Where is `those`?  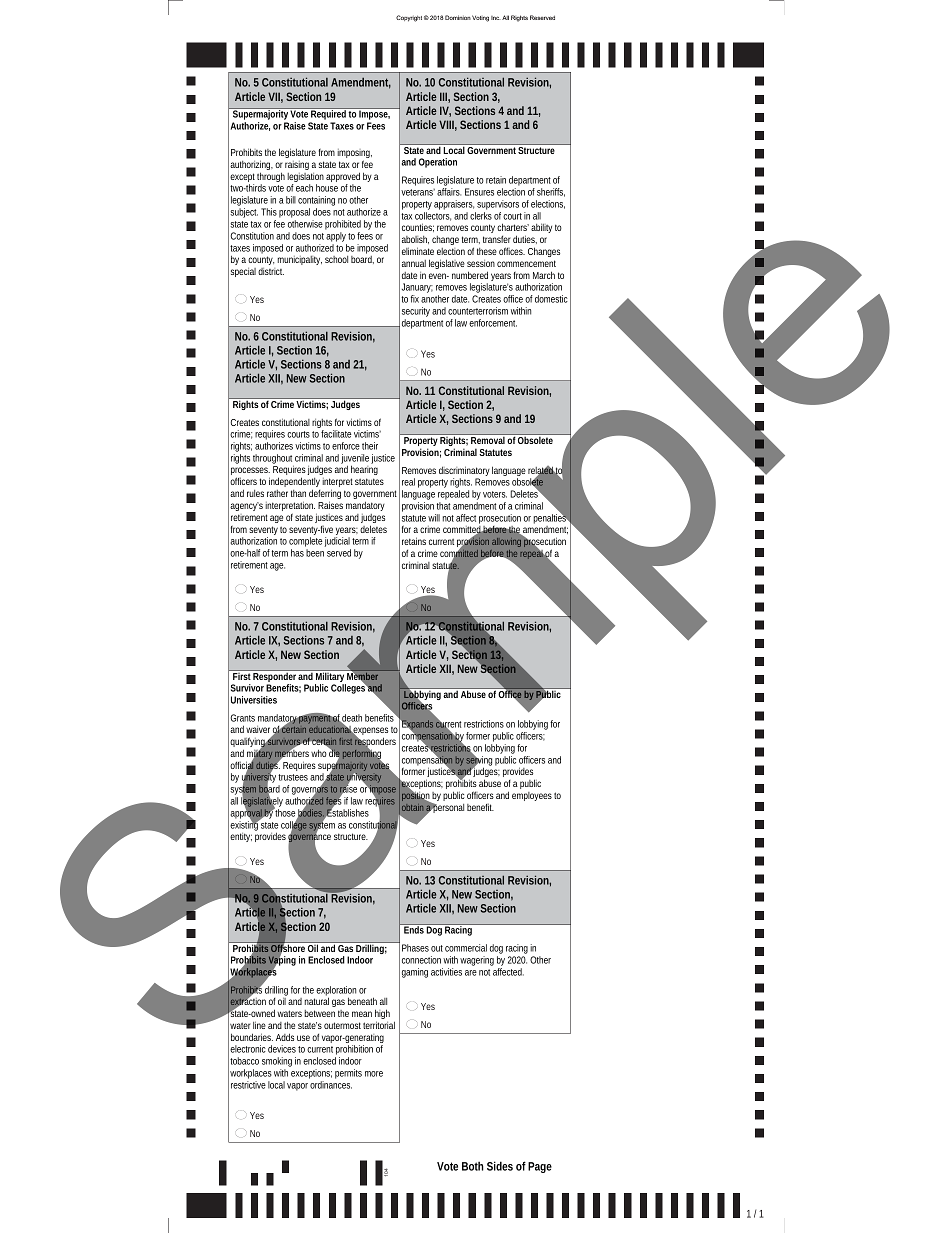
those is located at coordinates (286, 814).
